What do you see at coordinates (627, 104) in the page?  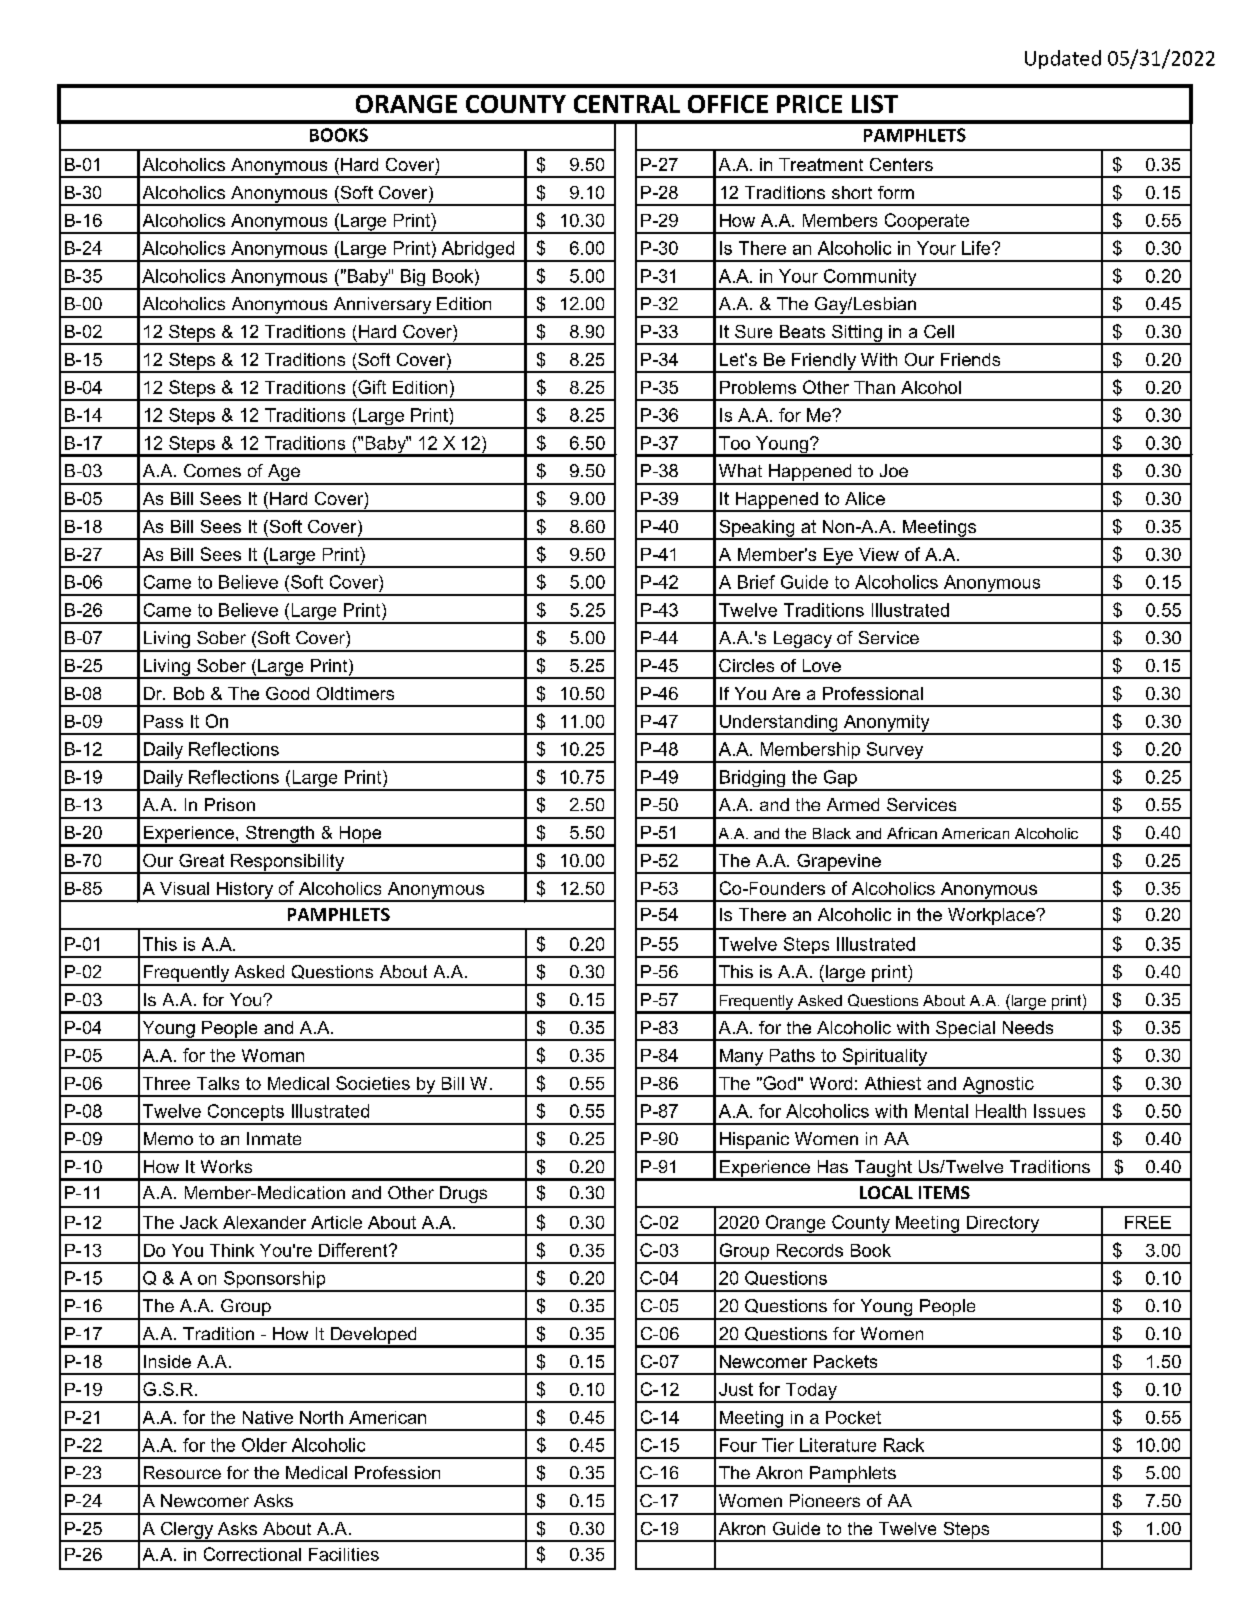 I see `CENTRAL` at bounding box center [627, 104].
